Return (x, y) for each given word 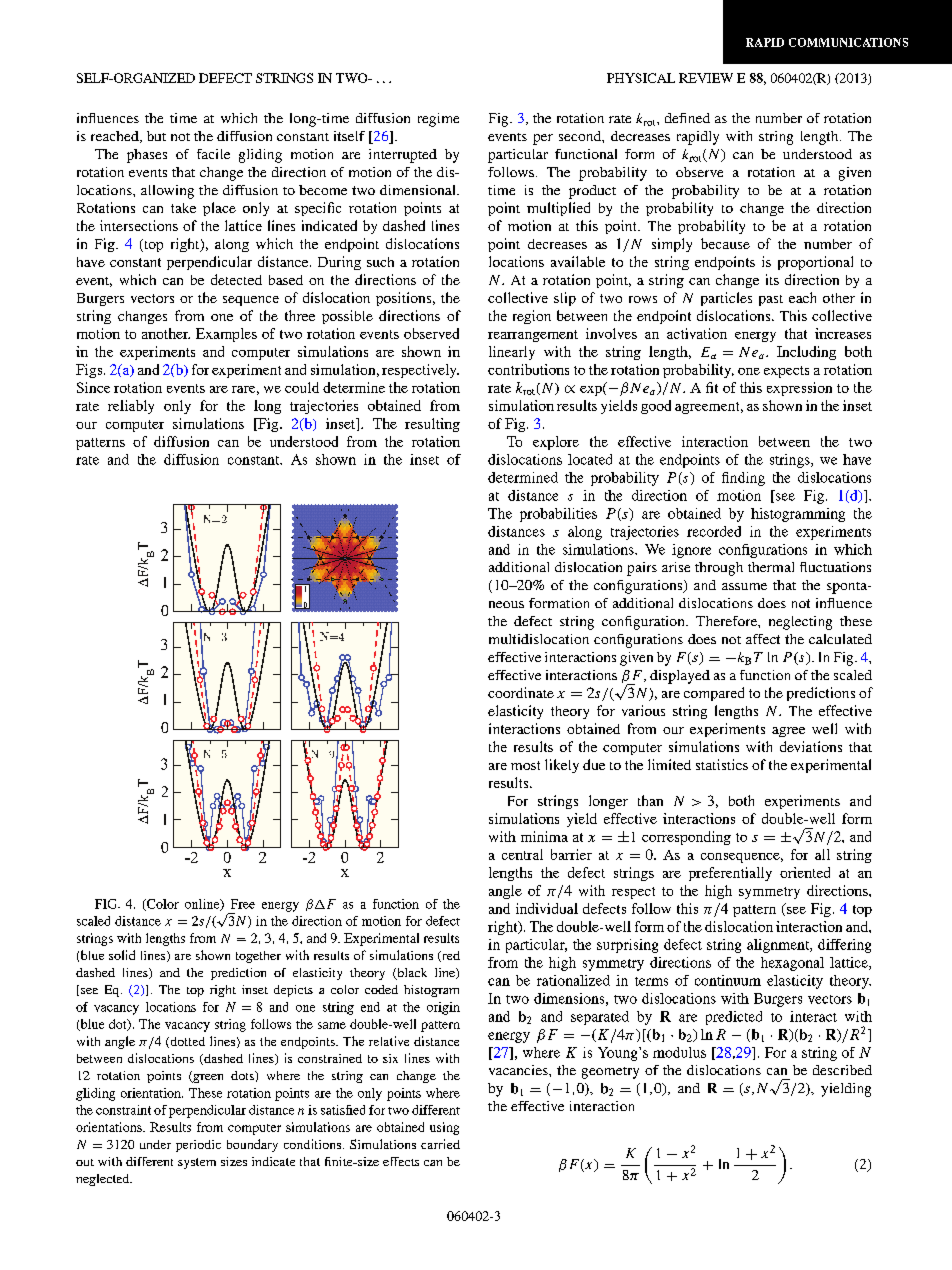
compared (714, 694)
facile (213, 154)
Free (243, 904)
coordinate (521, 692)
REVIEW (706, 78)
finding (743, 479)
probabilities (558, 515)
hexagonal (792, 964)
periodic (198, 1146)
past (771, 300)
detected (236, 279)
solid (122, 955)
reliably (131, 407)
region (532, 317)
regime (438, 120)
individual (547, 908)
